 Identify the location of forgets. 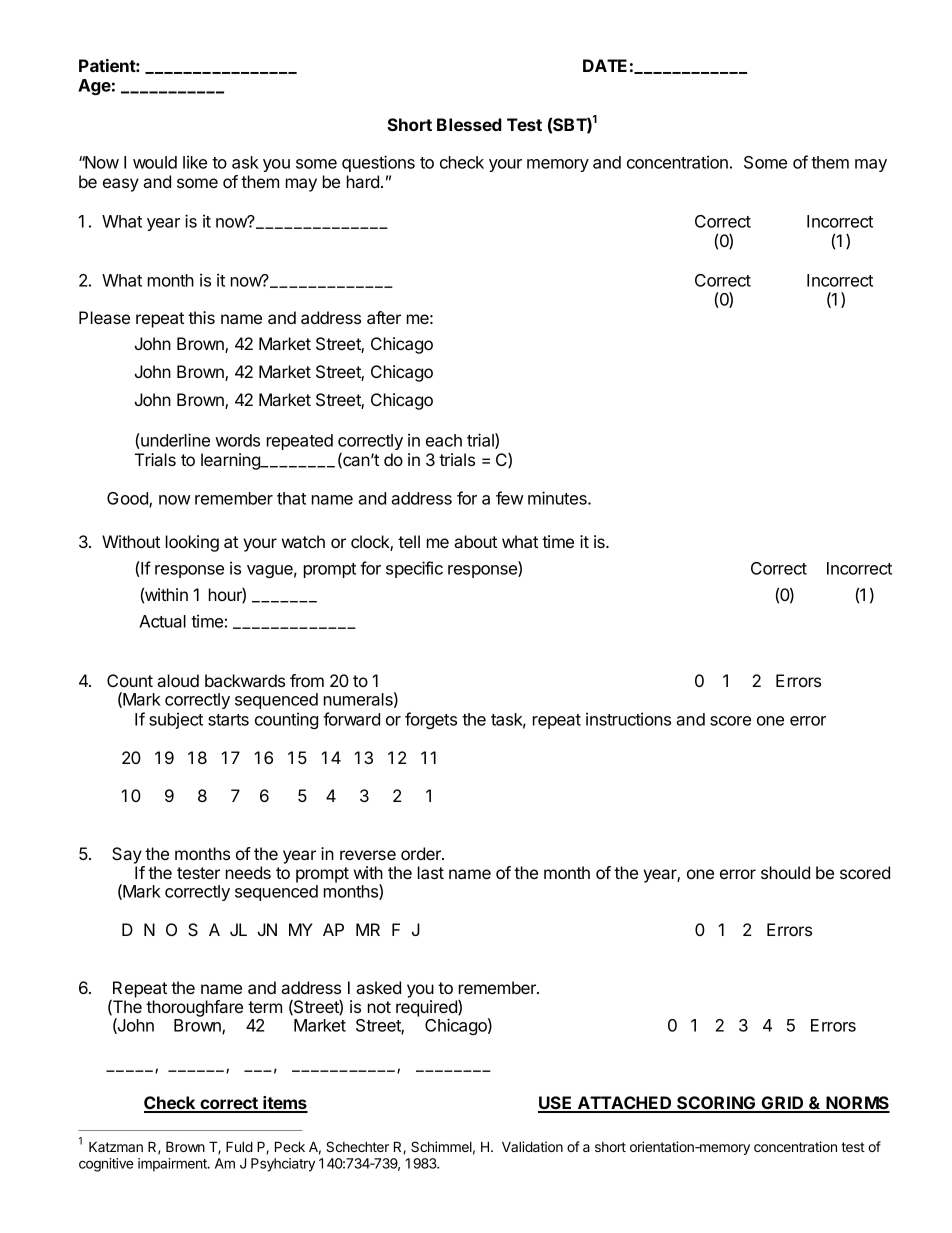
(431, 720).
